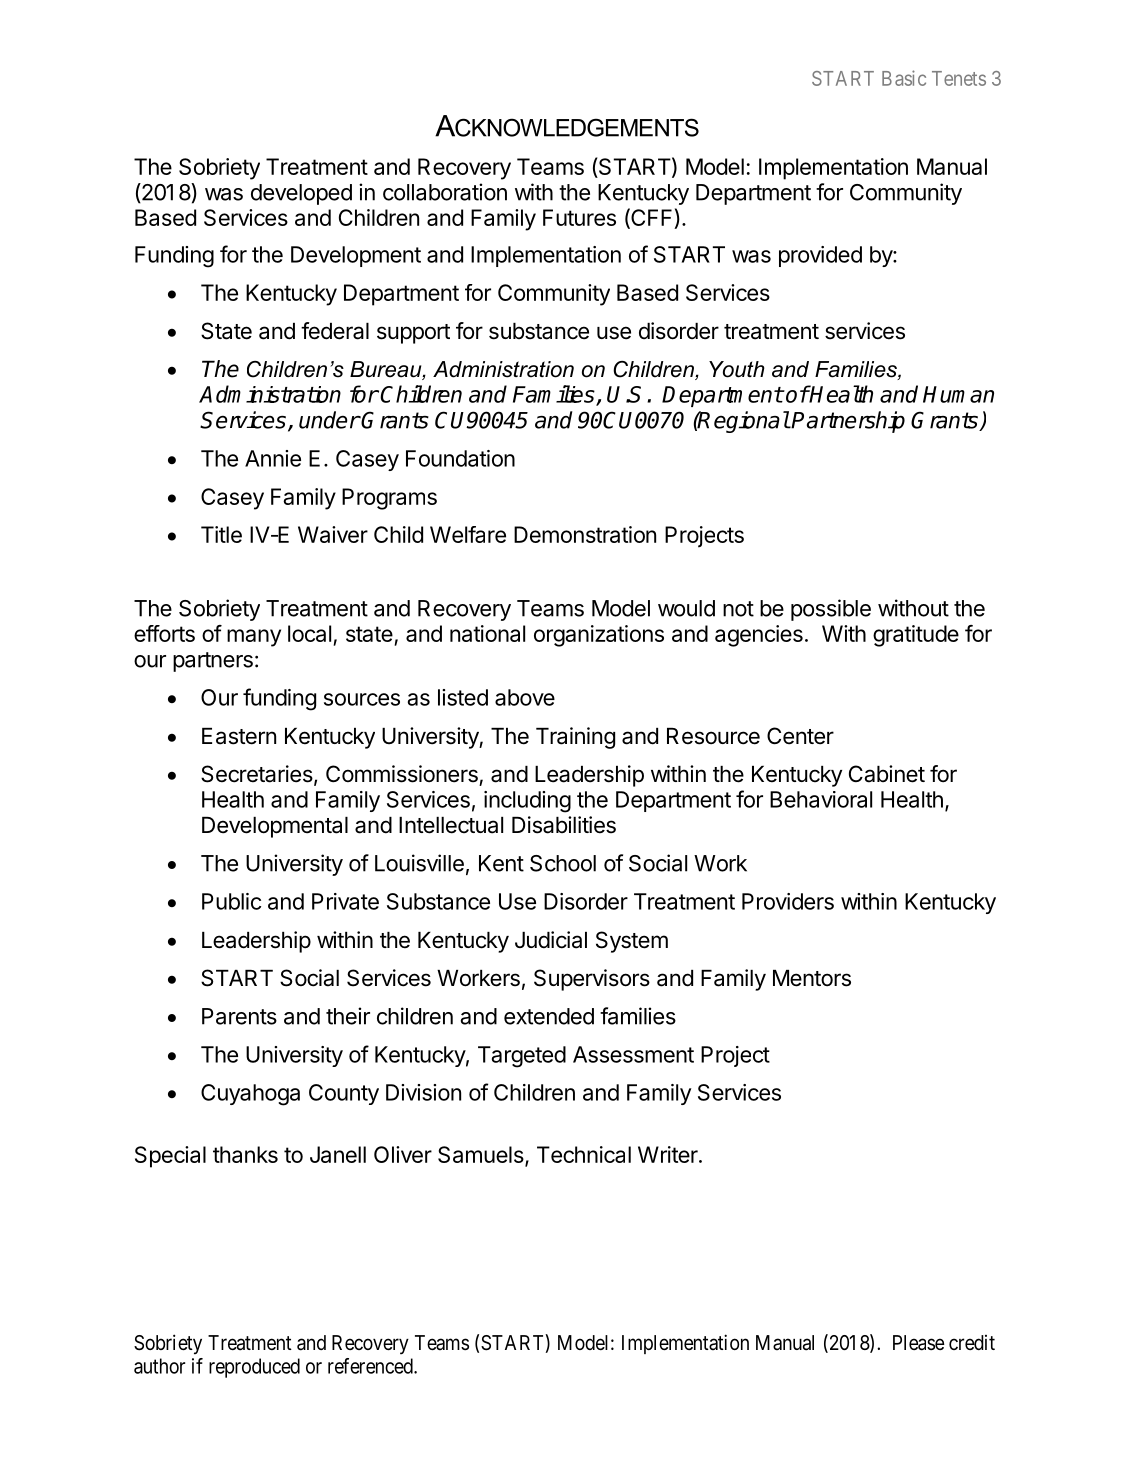 This screenshot has height=1468, width=1134. Describe the element at coordinates (254, 1368) in the screenshot. I see `reproduced` at that location.
